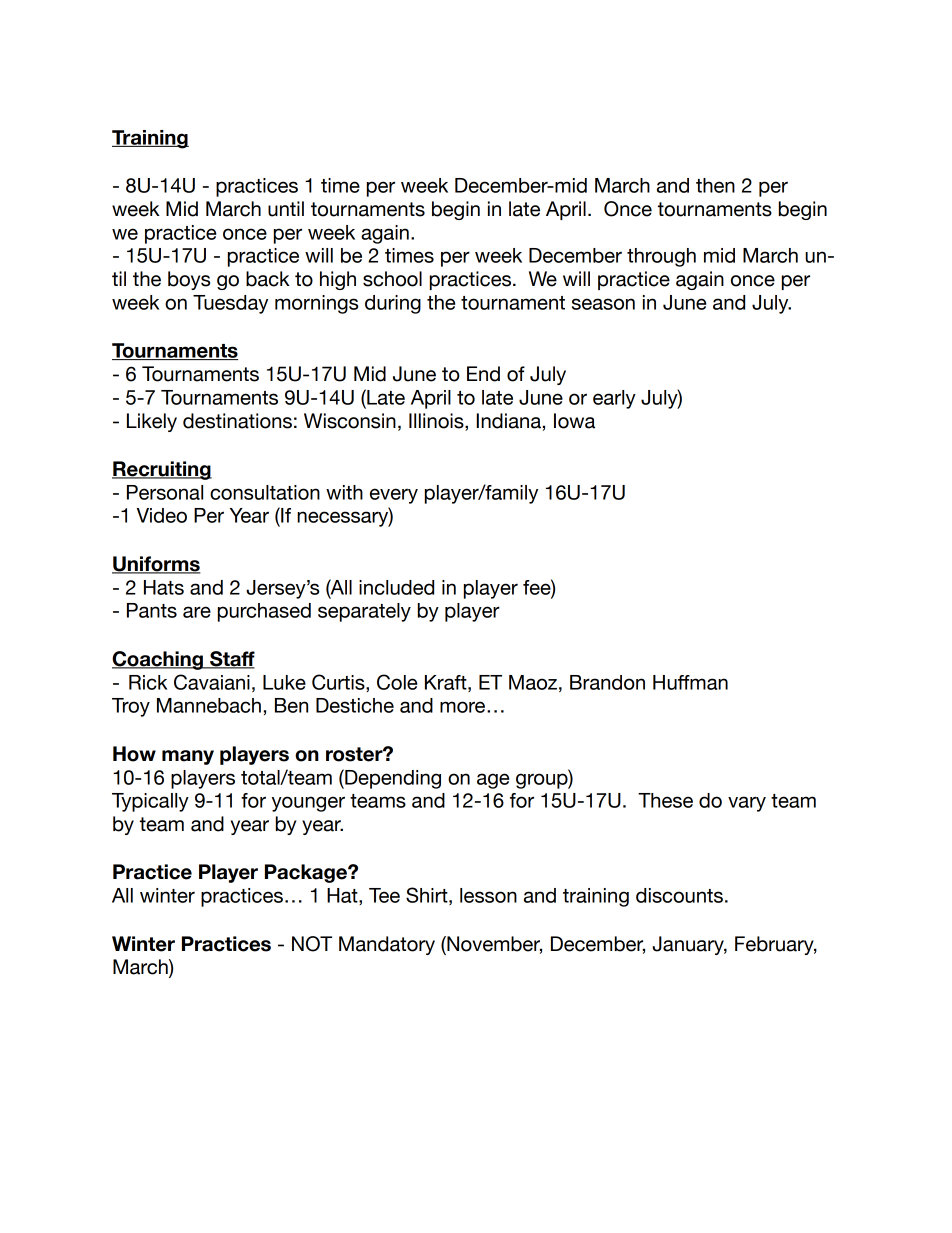 The width and height of the page is (952, 1233). I want to click on until, so click(286, 209).
